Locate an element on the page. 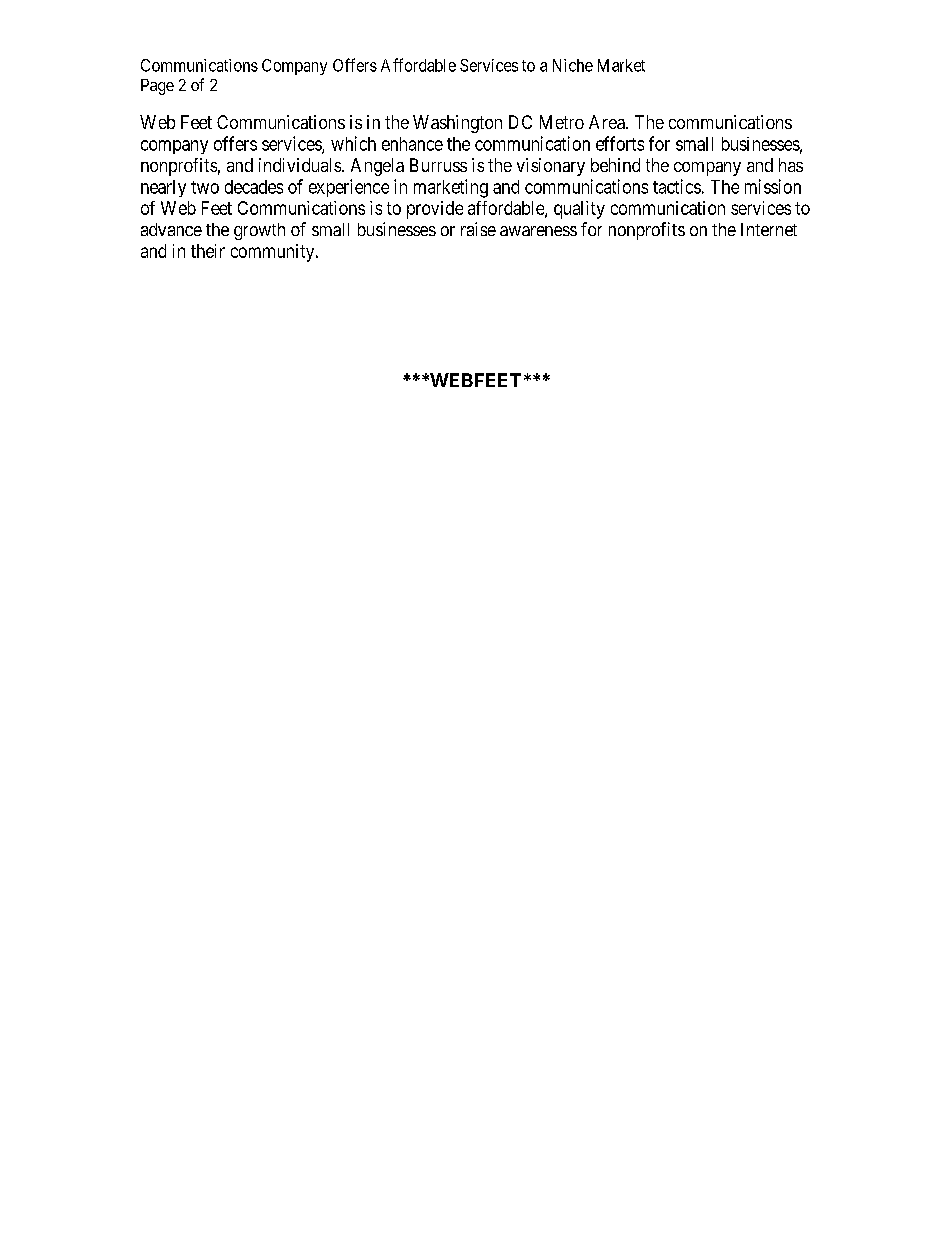 Image resolution: width=952 pixels, height=1233 pixels. their is located at coordinates (208, 251).
